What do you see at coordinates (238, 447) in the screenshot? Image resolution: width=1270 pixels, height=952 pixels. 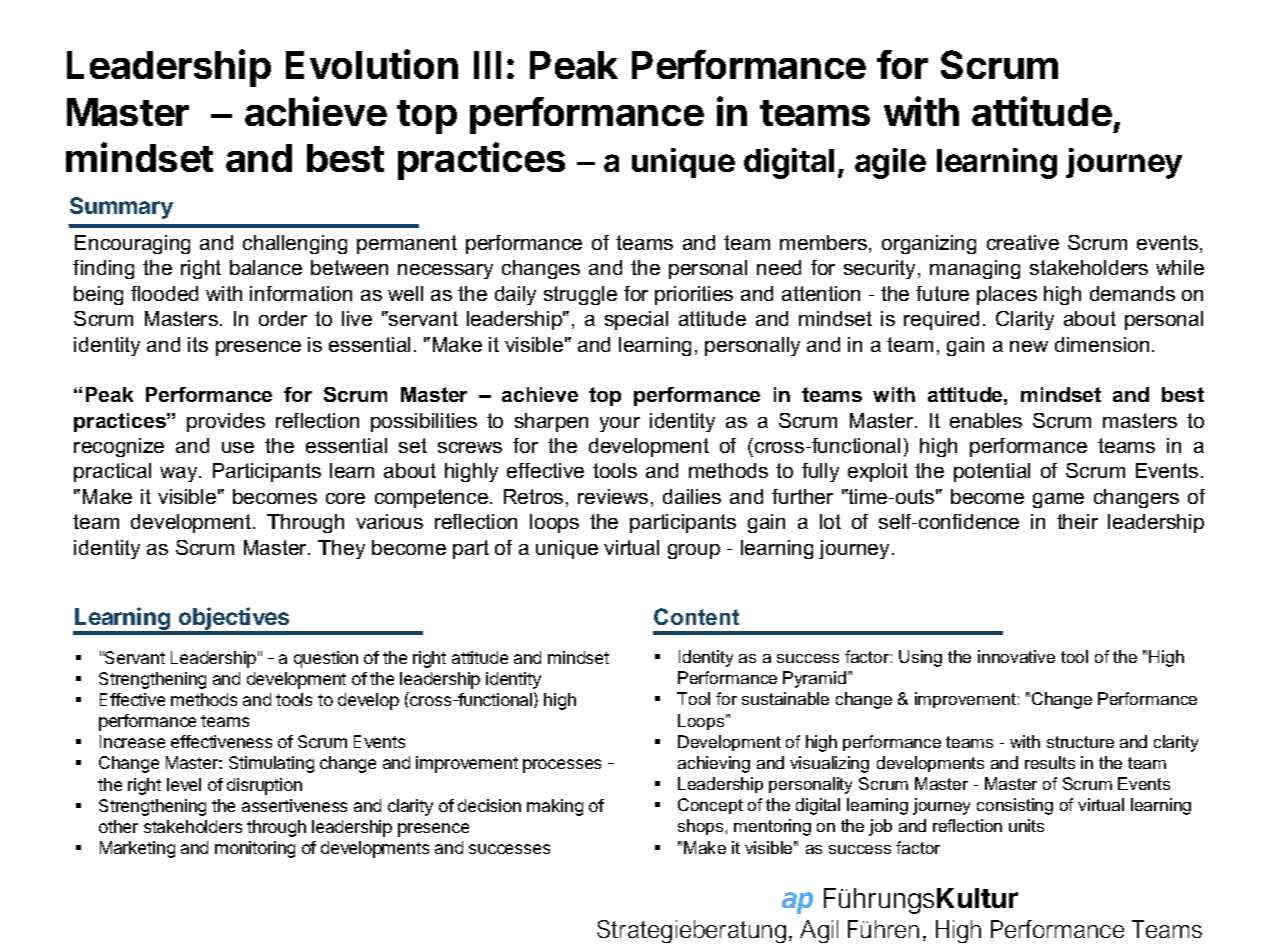 I see `use` at bounding box center [238, 447].
